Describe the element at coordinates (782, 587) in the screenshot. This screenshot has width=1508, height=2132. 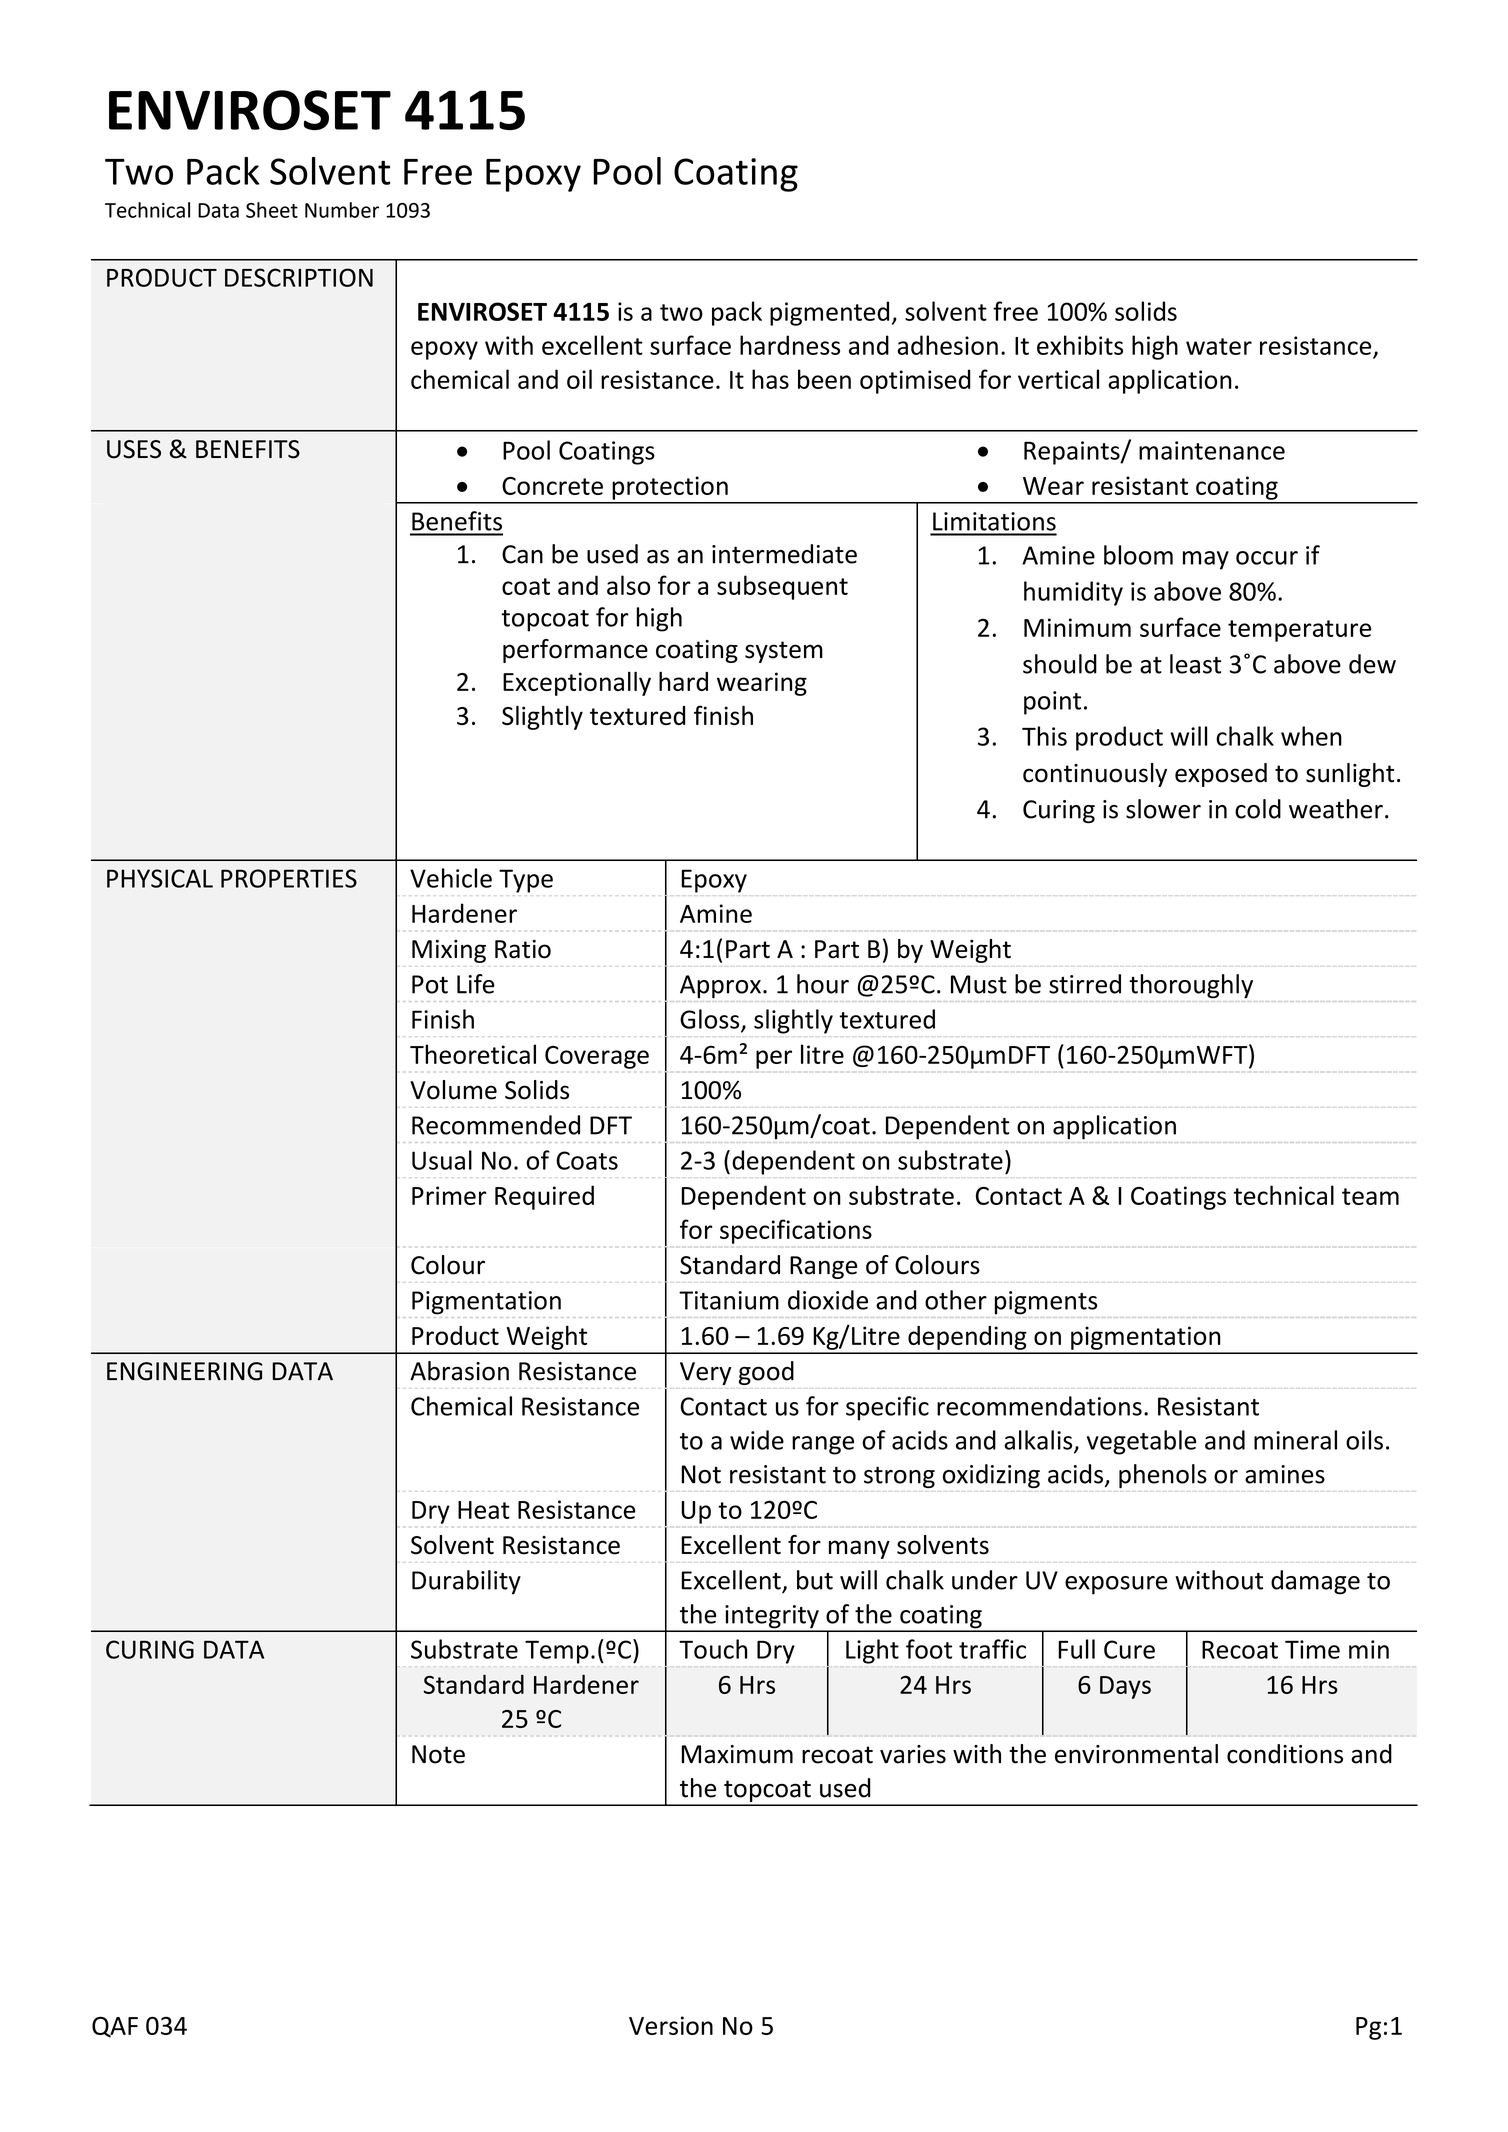
I see `subsequent` at that location.
